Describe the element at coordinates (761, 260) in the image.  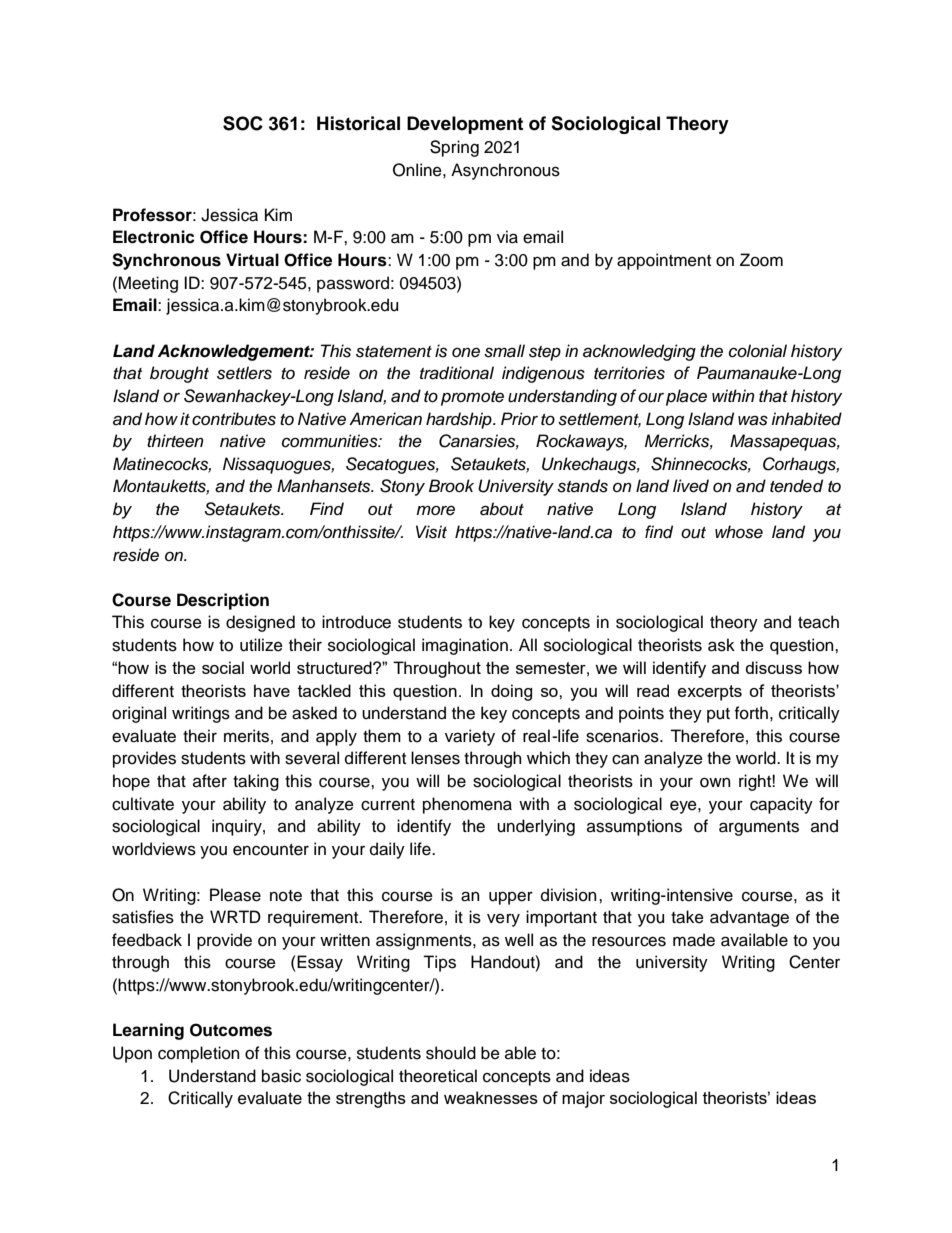
I see `Zoom` at that location.
